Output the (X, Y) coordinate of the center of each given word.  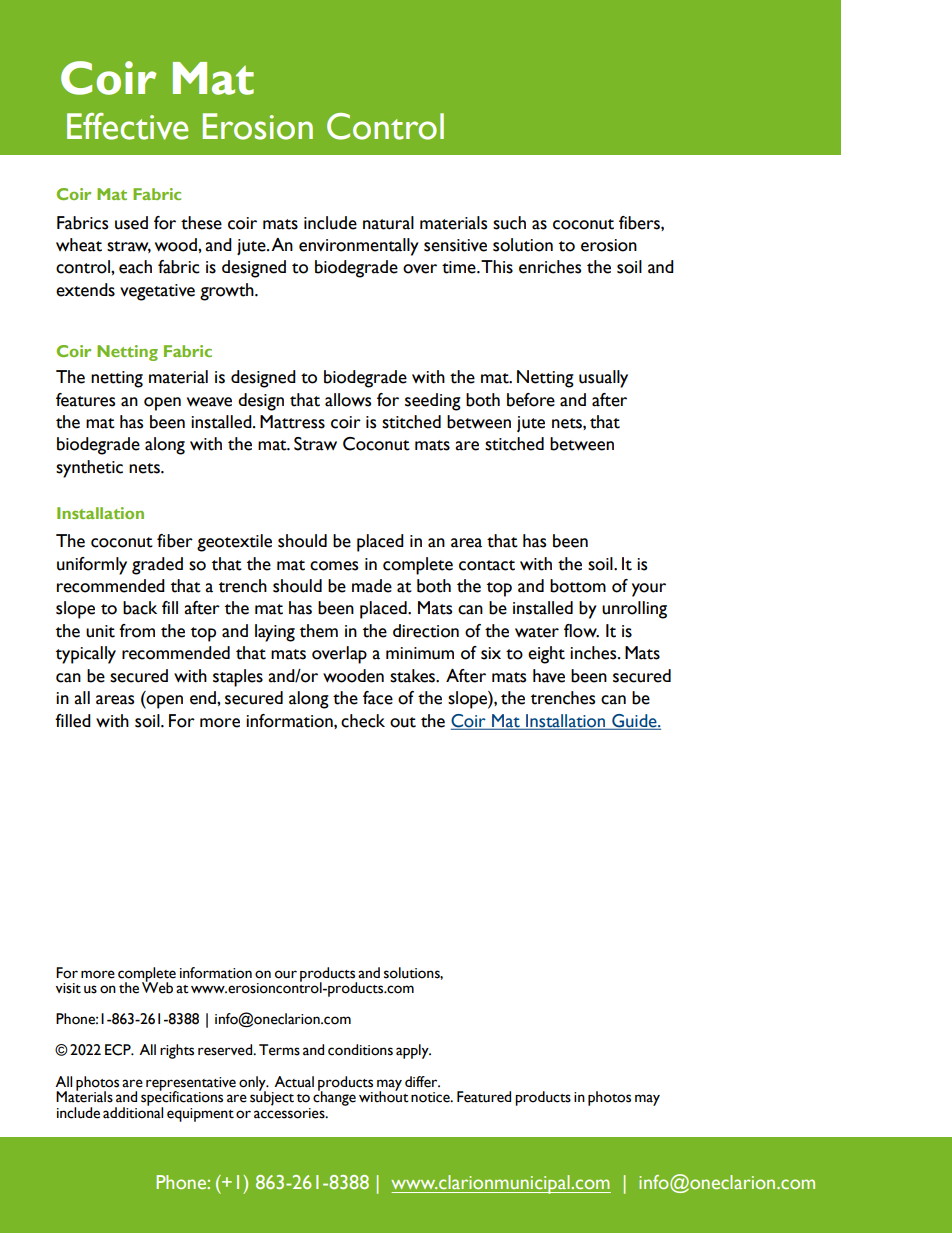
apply (413, 1051)
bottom (578, 586)
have (549, 676)
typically (86, 655)
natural (388, 223)
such (509, 223)
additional (133, 1111)
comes (334, 566)
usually (603, 379)
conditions (360, 1050)
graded (157, 566)
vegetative (157, 292)
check (363, 721)
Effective (127, 126)
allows (348, 400)
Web (157, 987)
